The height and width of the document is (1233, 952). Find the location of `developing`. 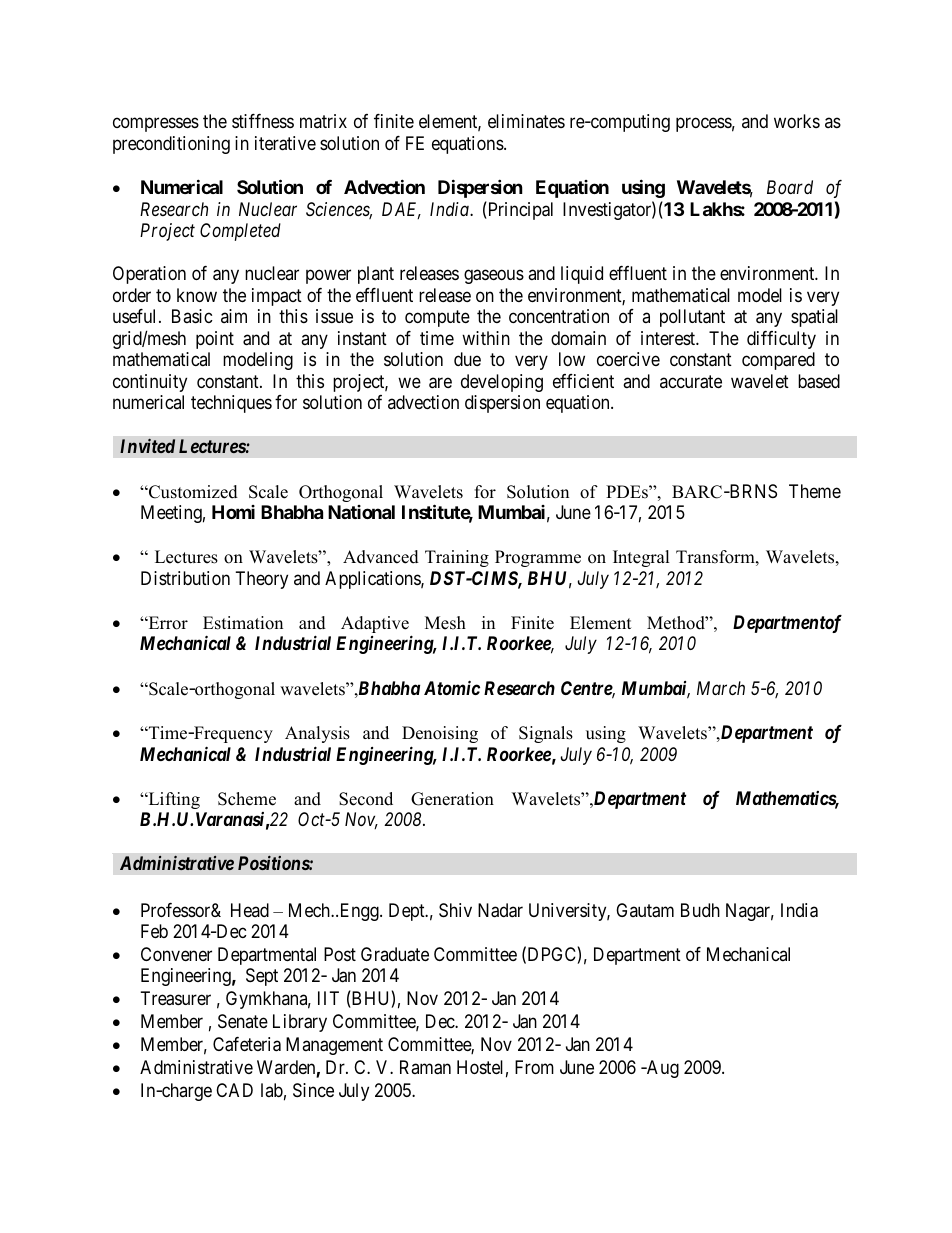

developing is located at coordinates (502, 383).
